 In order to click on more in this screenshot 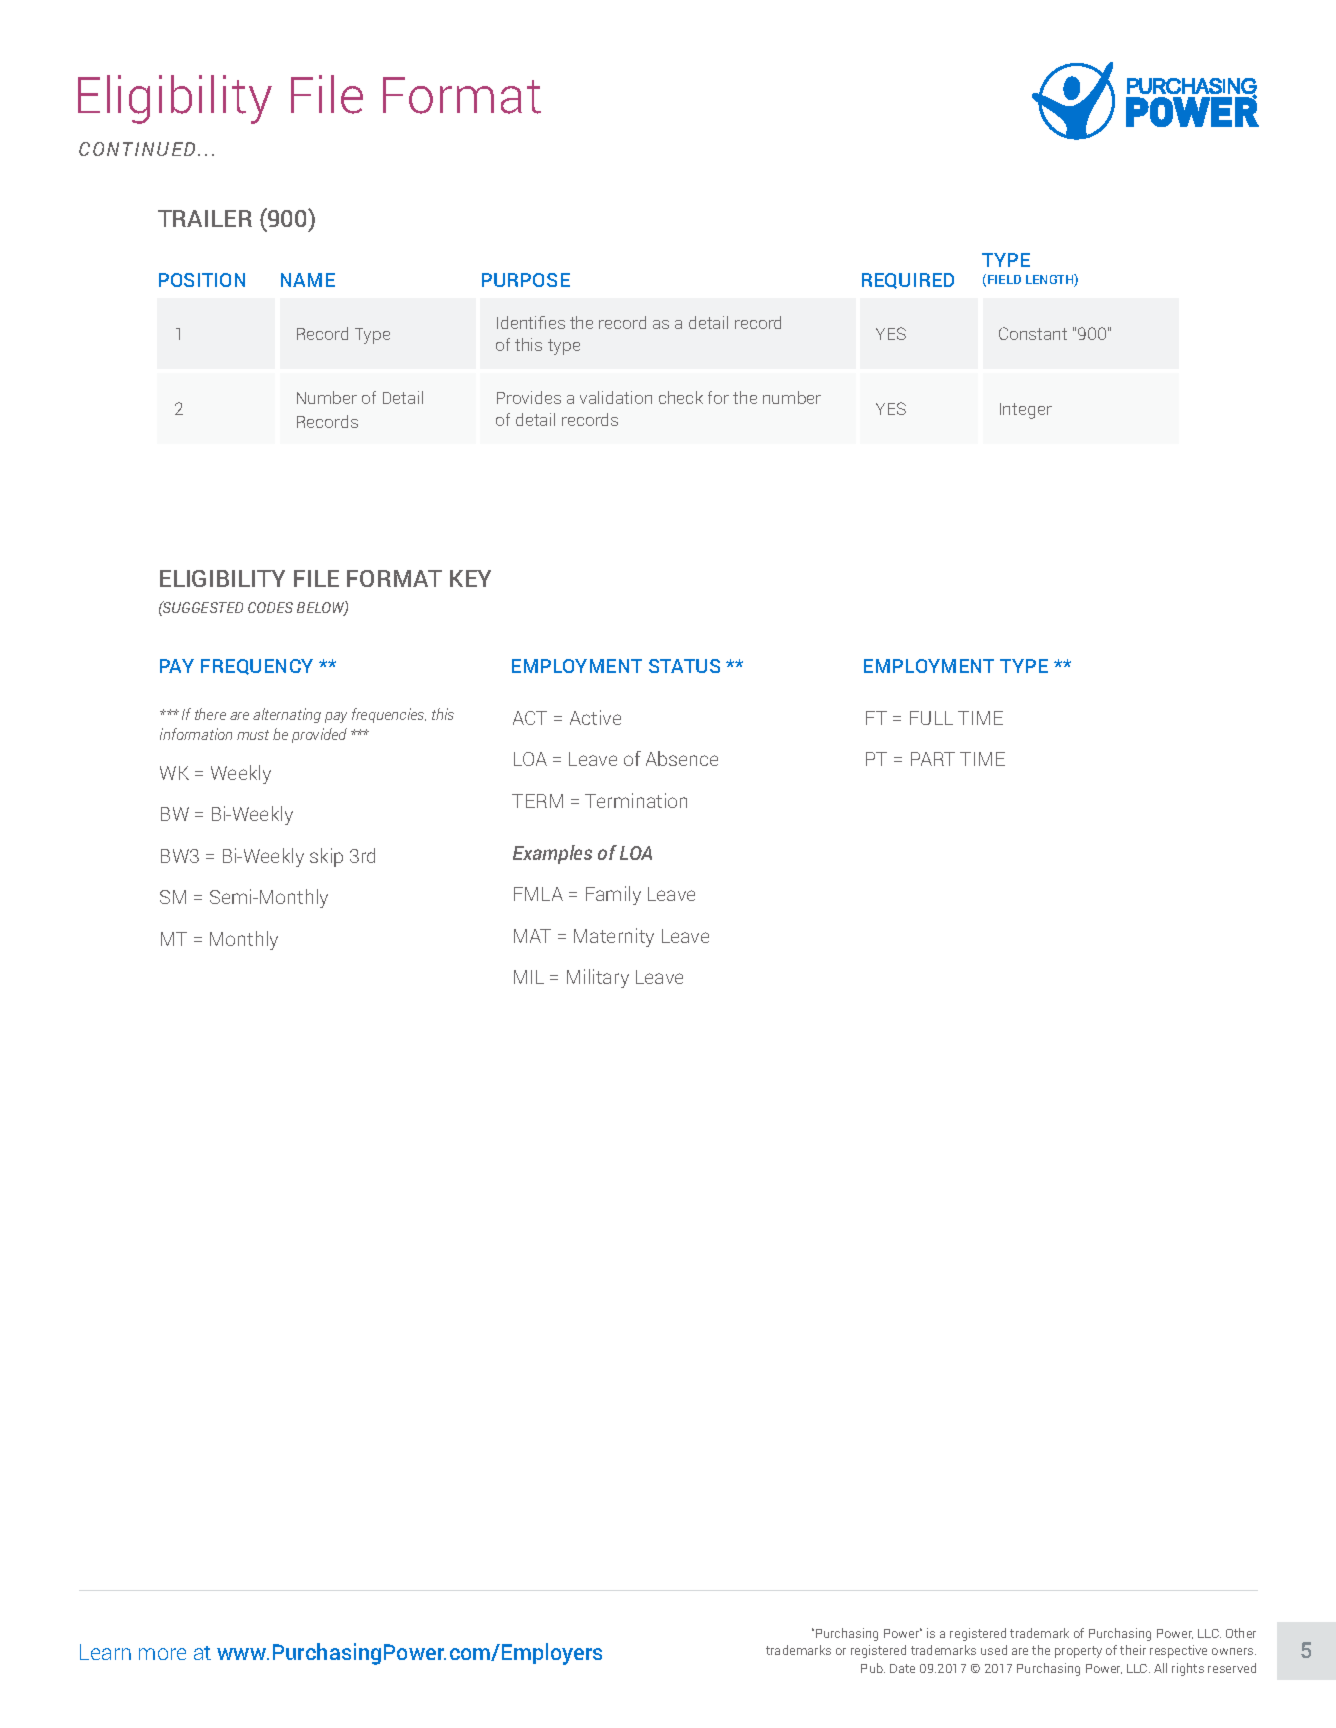, I will do `click(162, 1654)`.
